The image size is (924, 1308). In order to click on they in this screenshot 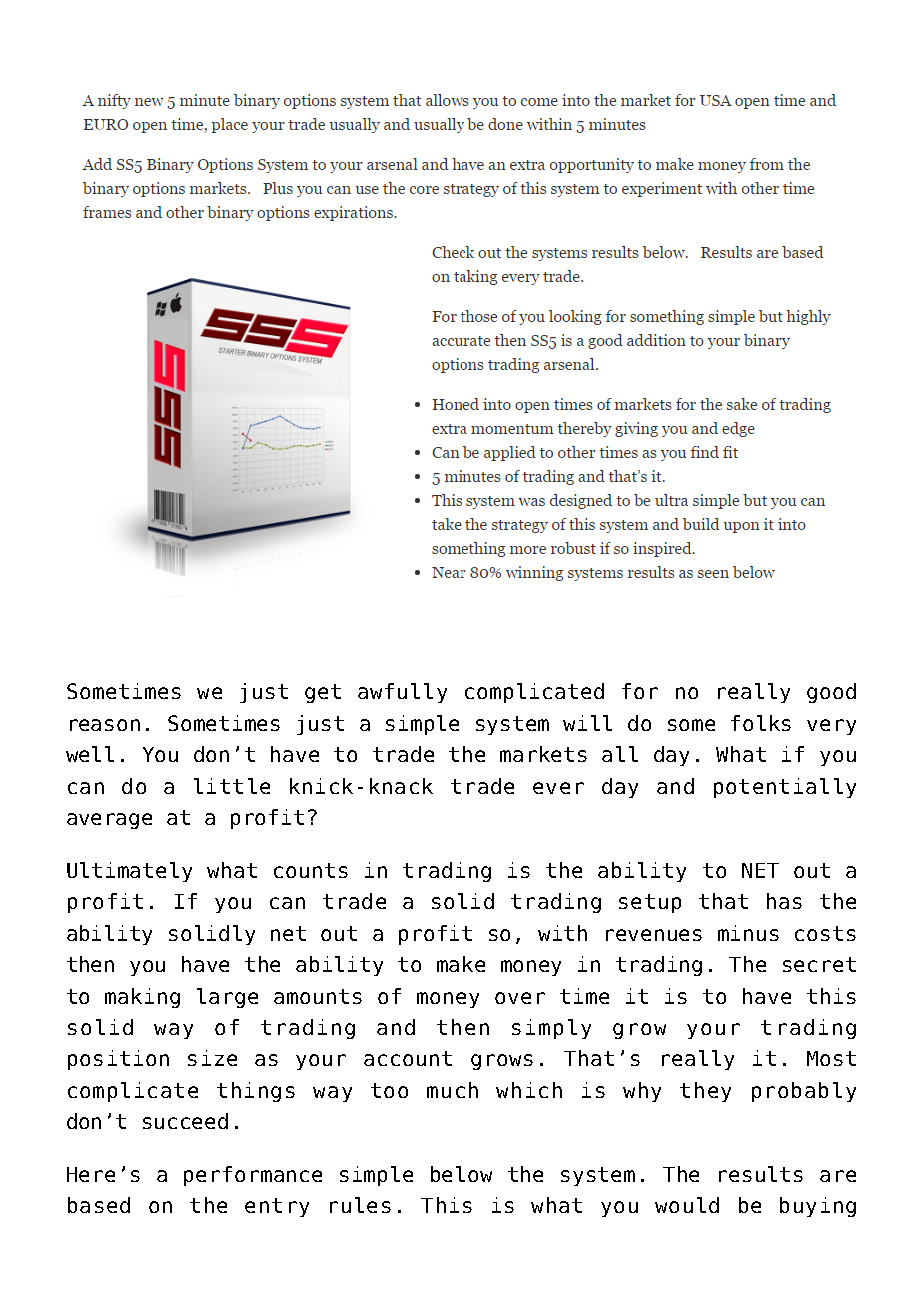, I will do `click(705, 1092)`.
